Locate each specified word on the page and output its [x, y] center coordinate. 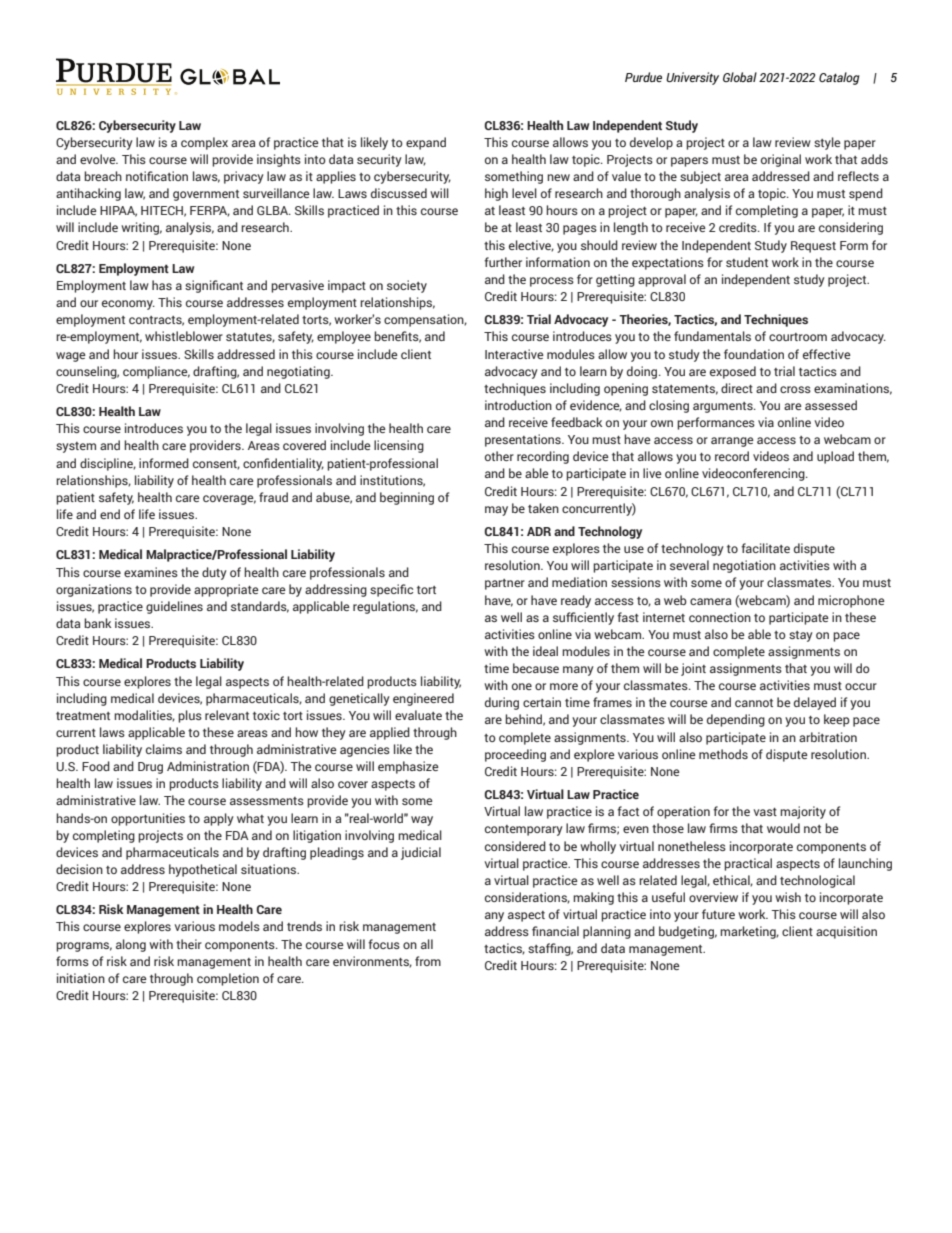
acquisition [846, 932]
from [428, 961]
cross [795, 389]
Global [740, 77]
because [536, 668]
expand [426, 143]
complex [204, 143]
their [189, 944]
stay [801, 636]
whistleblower [184, 336]
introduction [518, 405]
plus [190, 716]
